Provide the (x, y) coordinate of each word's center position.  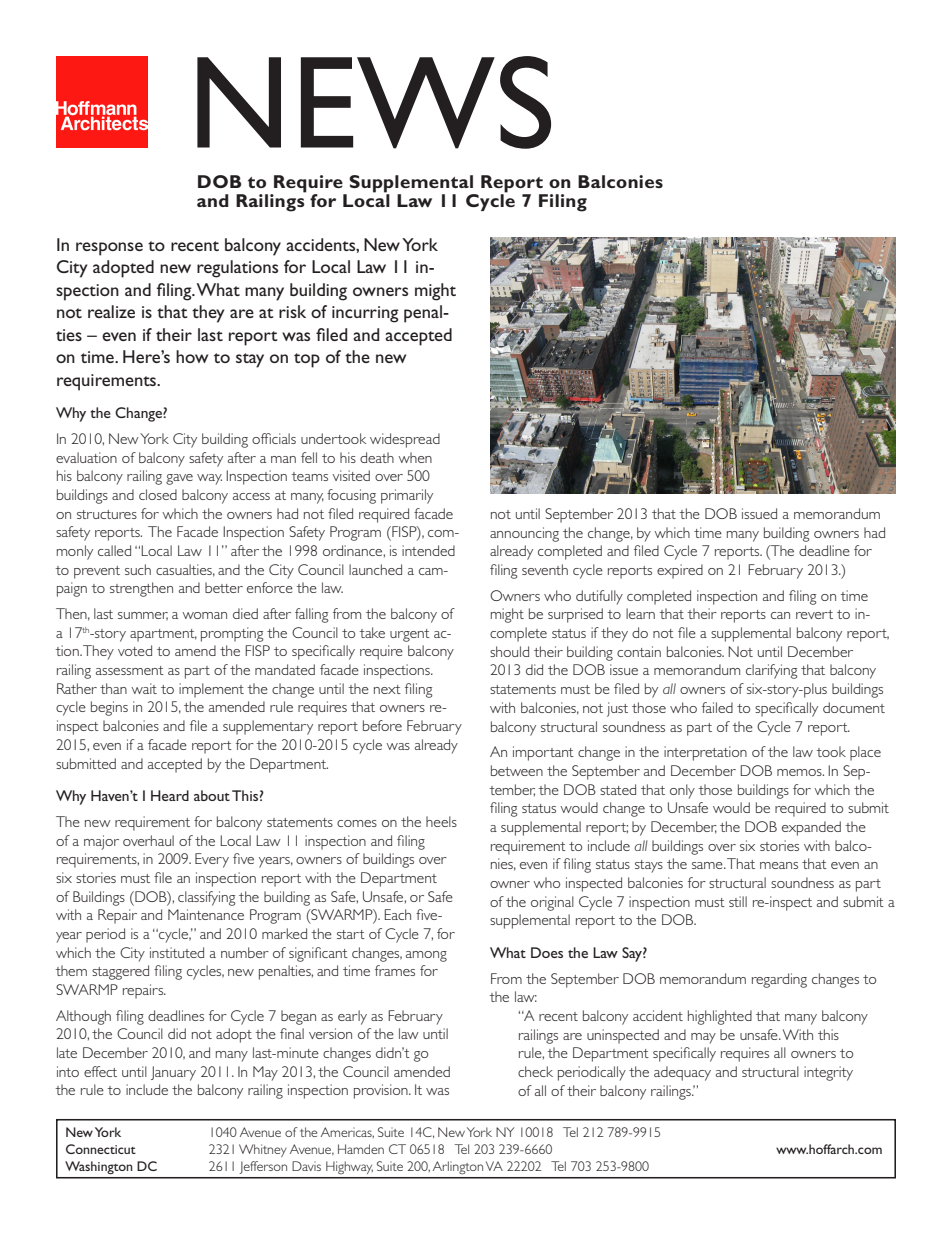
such (138, 569)
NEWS (374, 102)
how (192, 356)
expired (680, 571)
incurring (365, 314)
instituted (177, 952)
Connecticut (101, 1149)
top (307, 360)
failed (717, 707)
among (426, 956)
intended (428, 550)
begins (109, 708)
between (517, 770)
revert (814, 614)
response (109, 249)
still (738, 901)
